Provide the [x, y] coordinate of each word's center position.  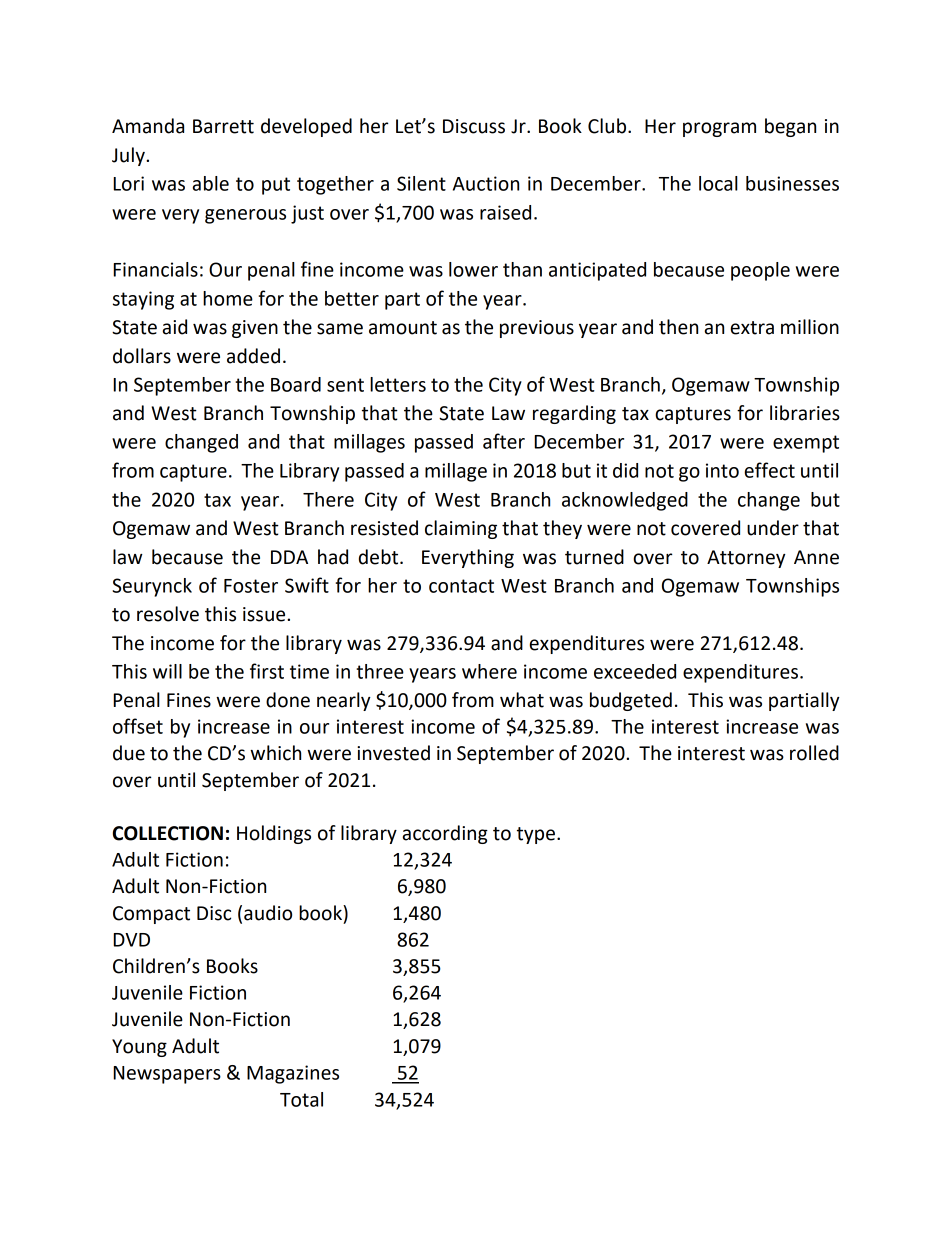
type [536, 835]
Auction [486, 183]
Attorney [746, 559]
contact [461, 586]
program [719, 129]
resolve [168, 614]
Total [301, 1099]
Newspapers [167, 1075]
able [211, 183]
